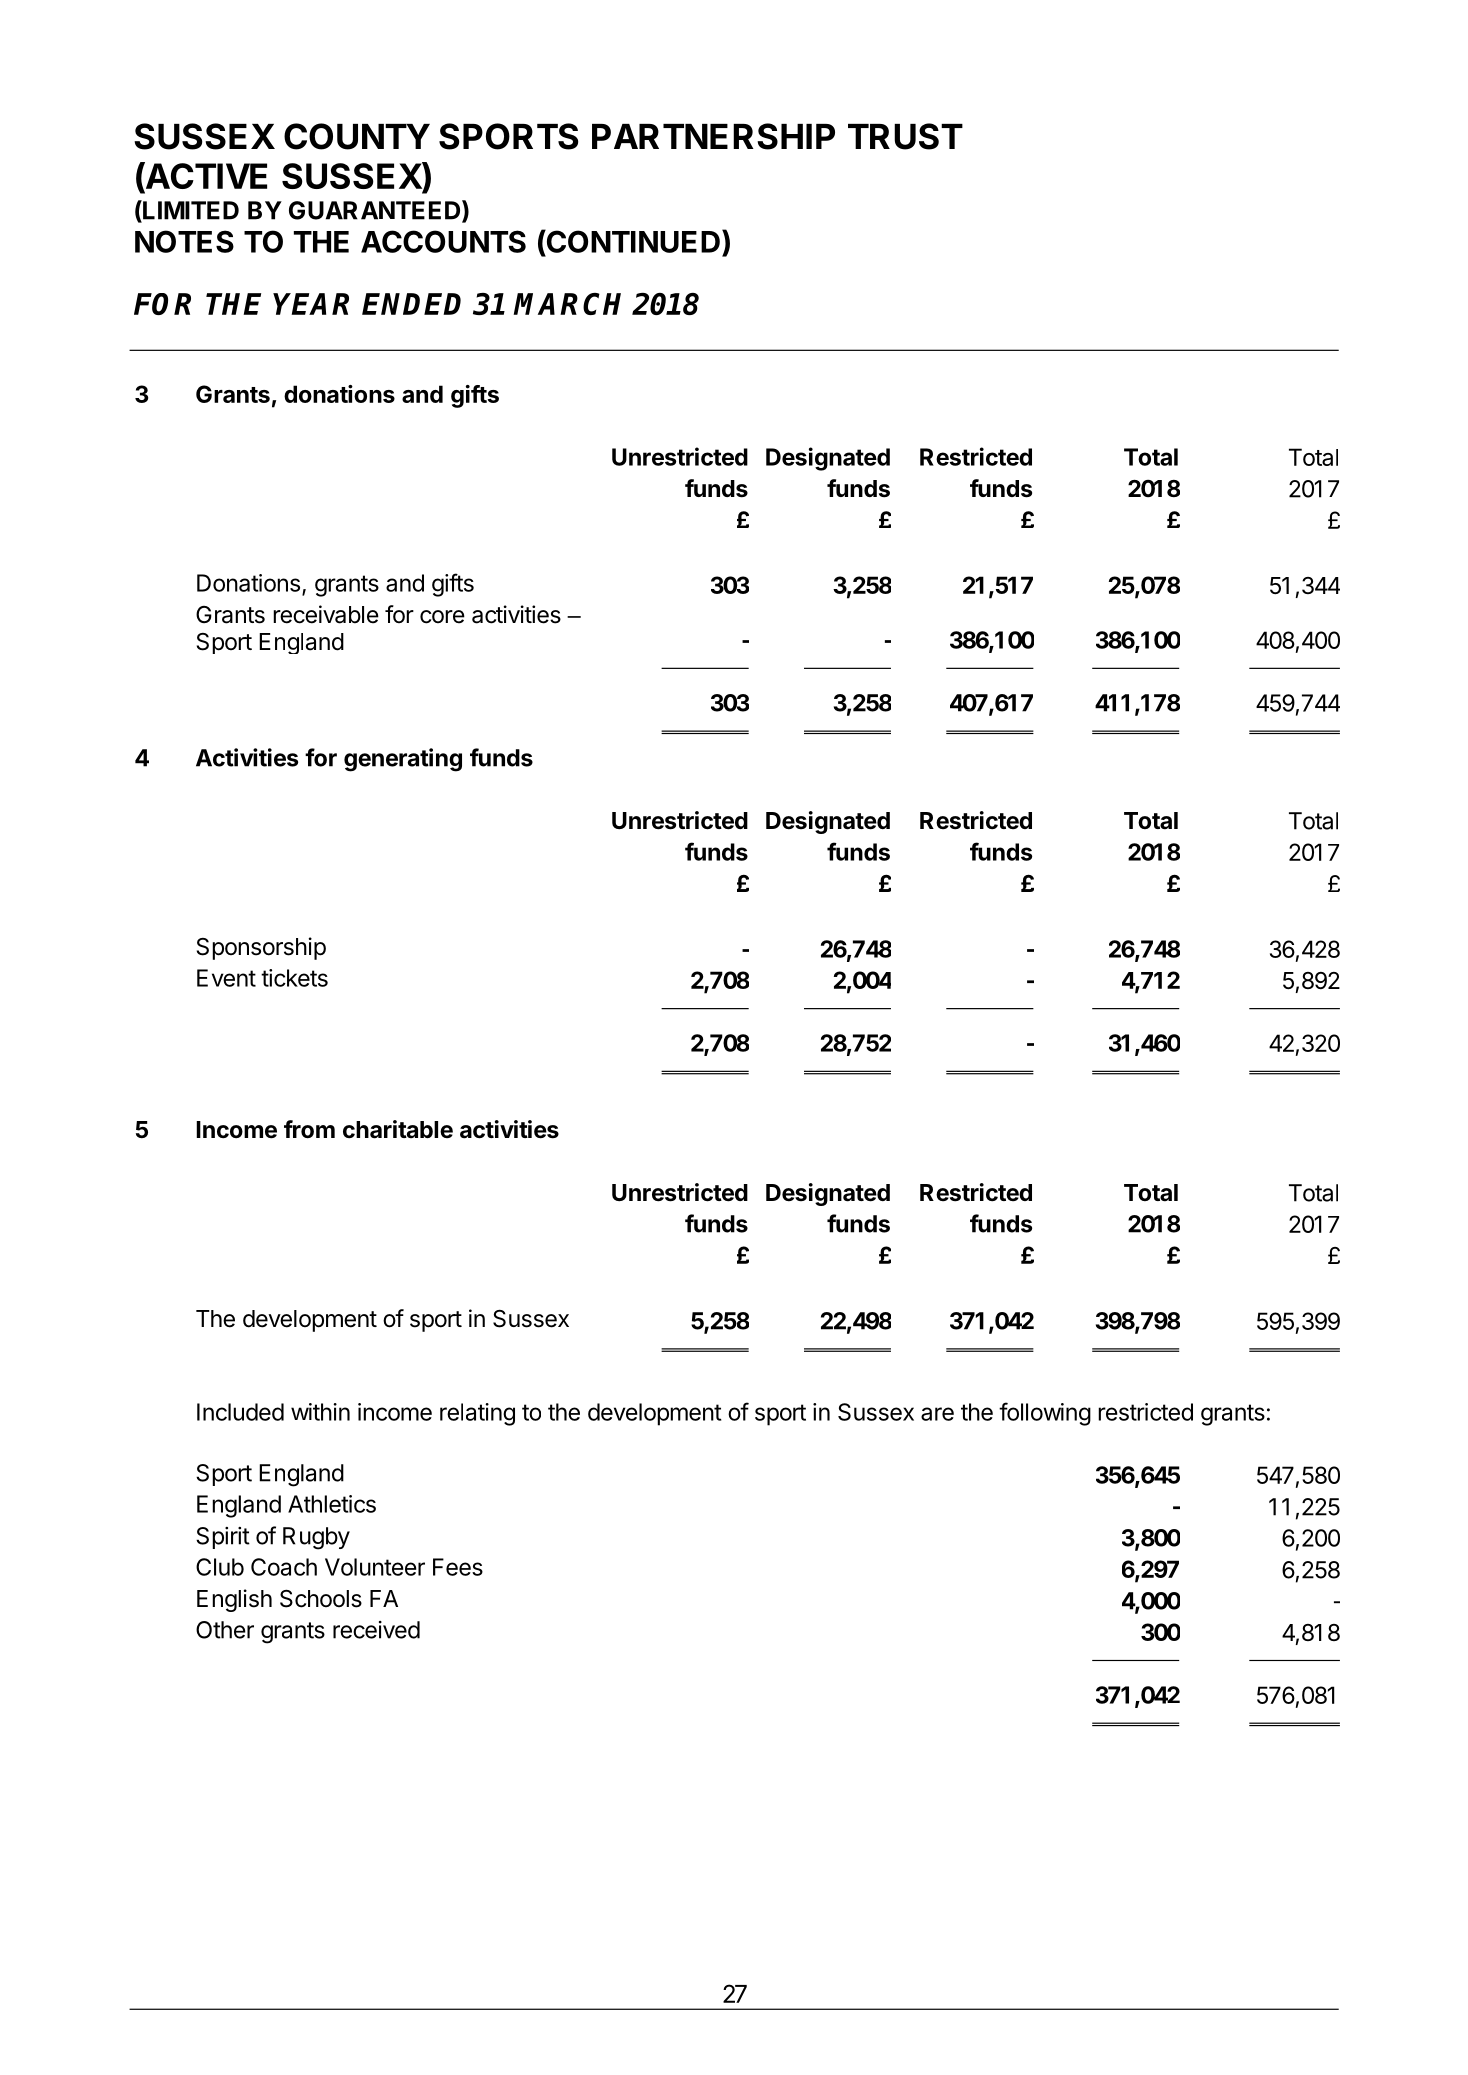  Describe the element at coordinates (326, 614) in the screenshot. I see `receivable` at that location.
